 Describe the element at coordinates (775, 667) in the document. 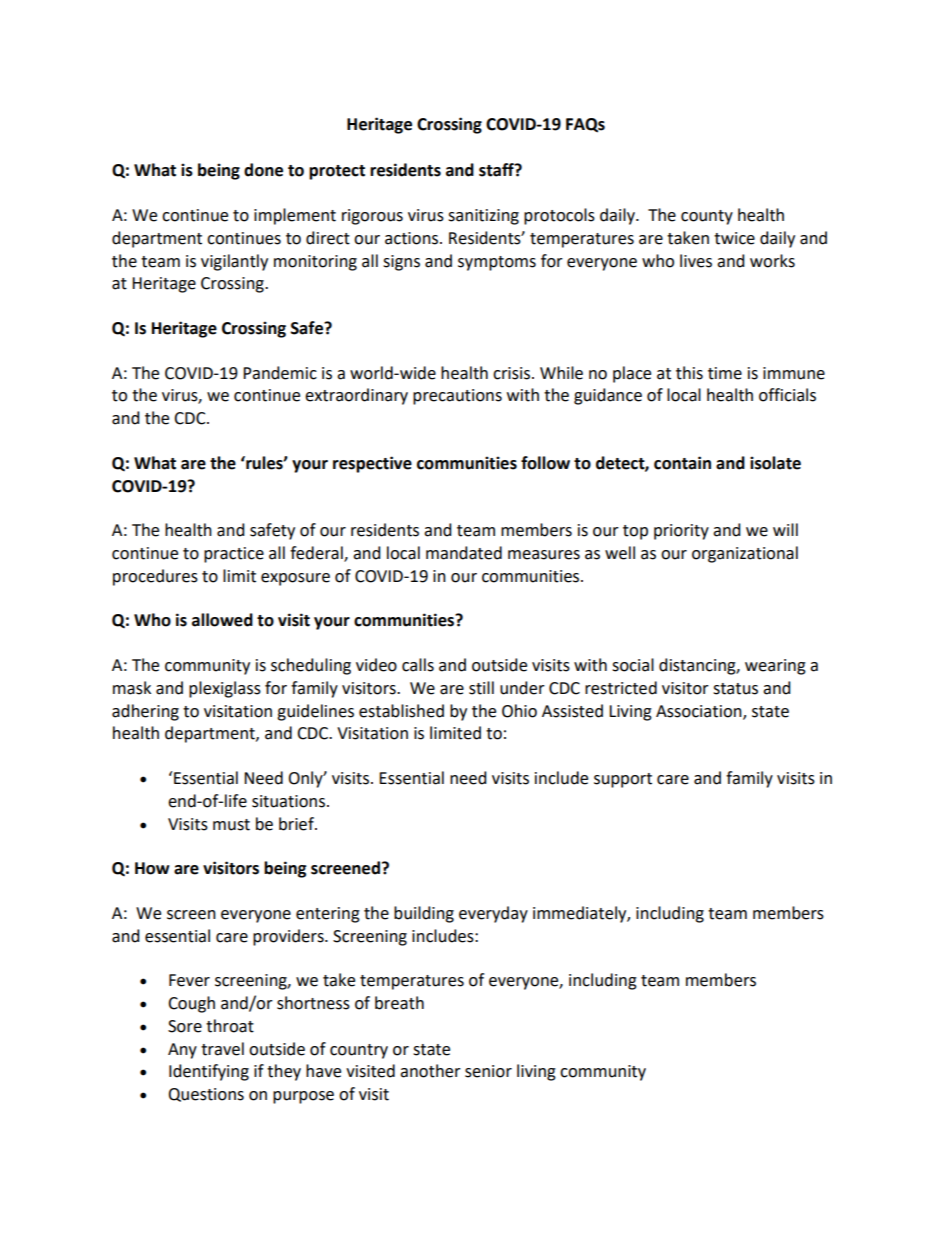

I see `wearing` at that location.
